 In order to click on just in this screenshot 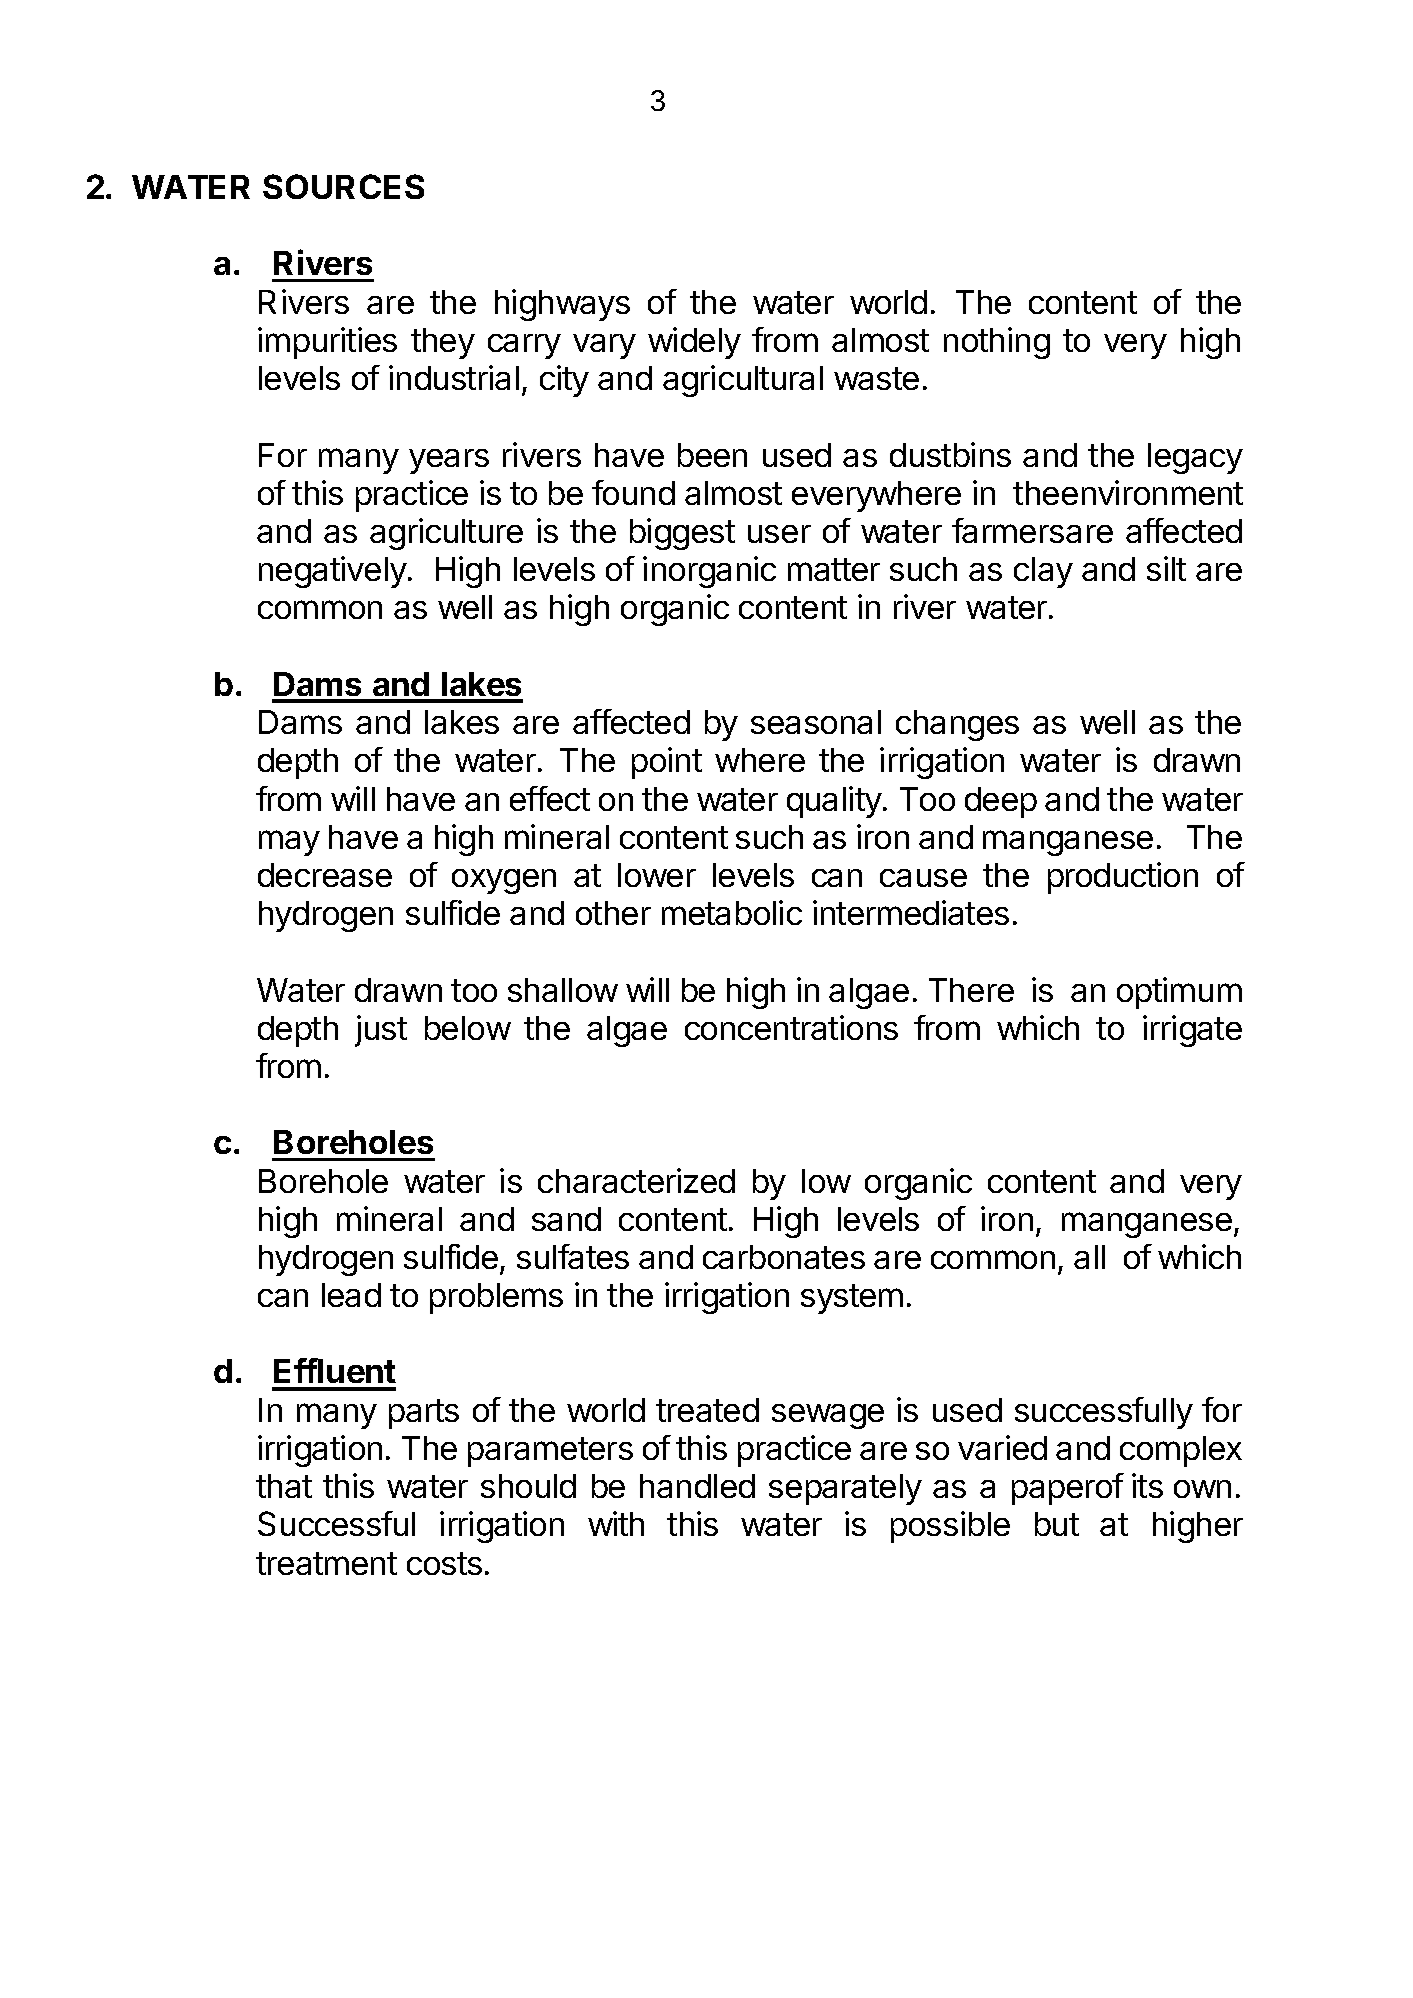, I will do `click(381, 1031)`.
